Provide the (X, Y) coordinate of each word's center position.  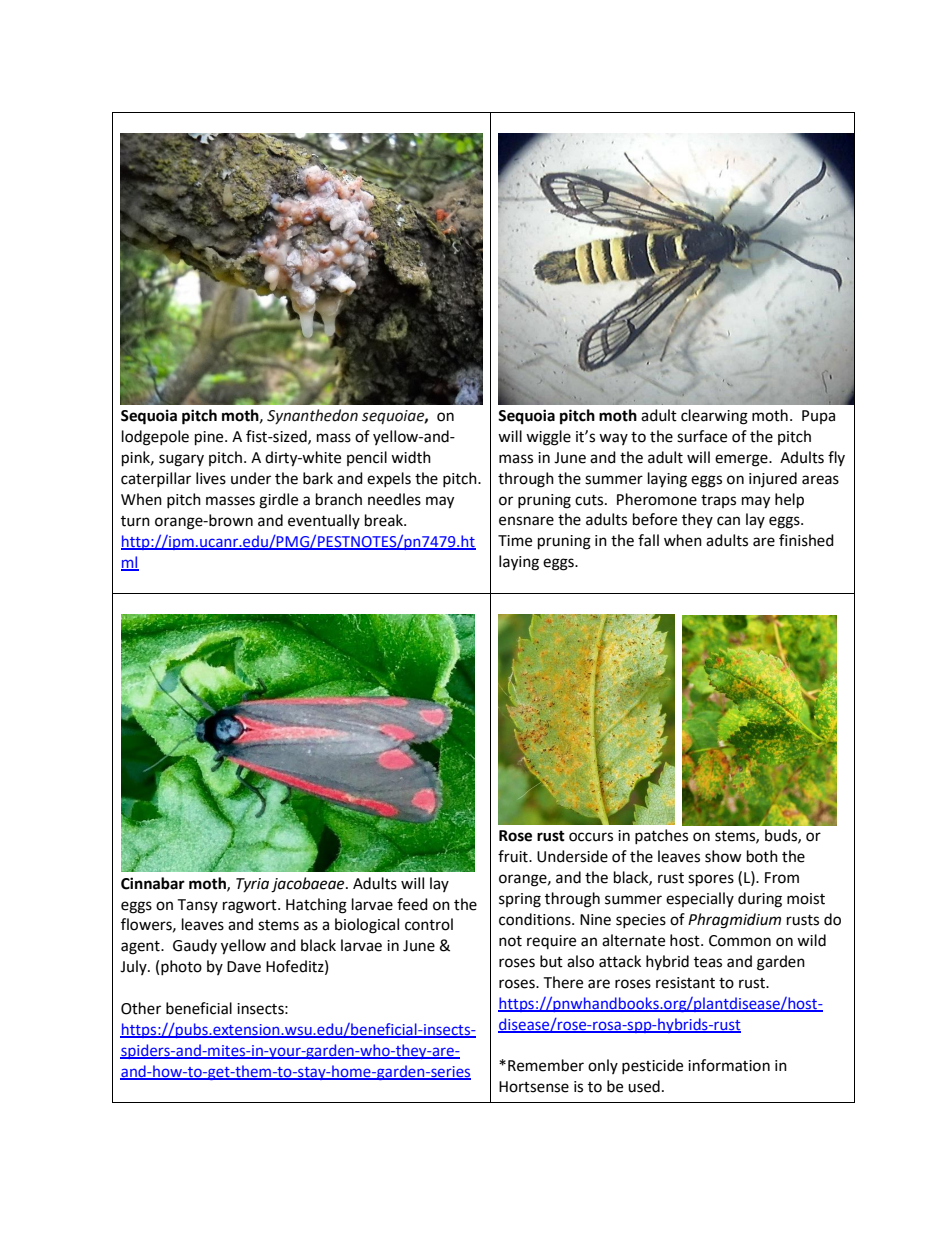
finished (806, 540)
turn (135, 521)
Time (515, 541)
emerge (742, 460)
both (762, 856)
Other (141, 1008)
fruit (514, 856)
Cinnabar (153, 883)
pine (210, 438)
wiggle (548, 438)
